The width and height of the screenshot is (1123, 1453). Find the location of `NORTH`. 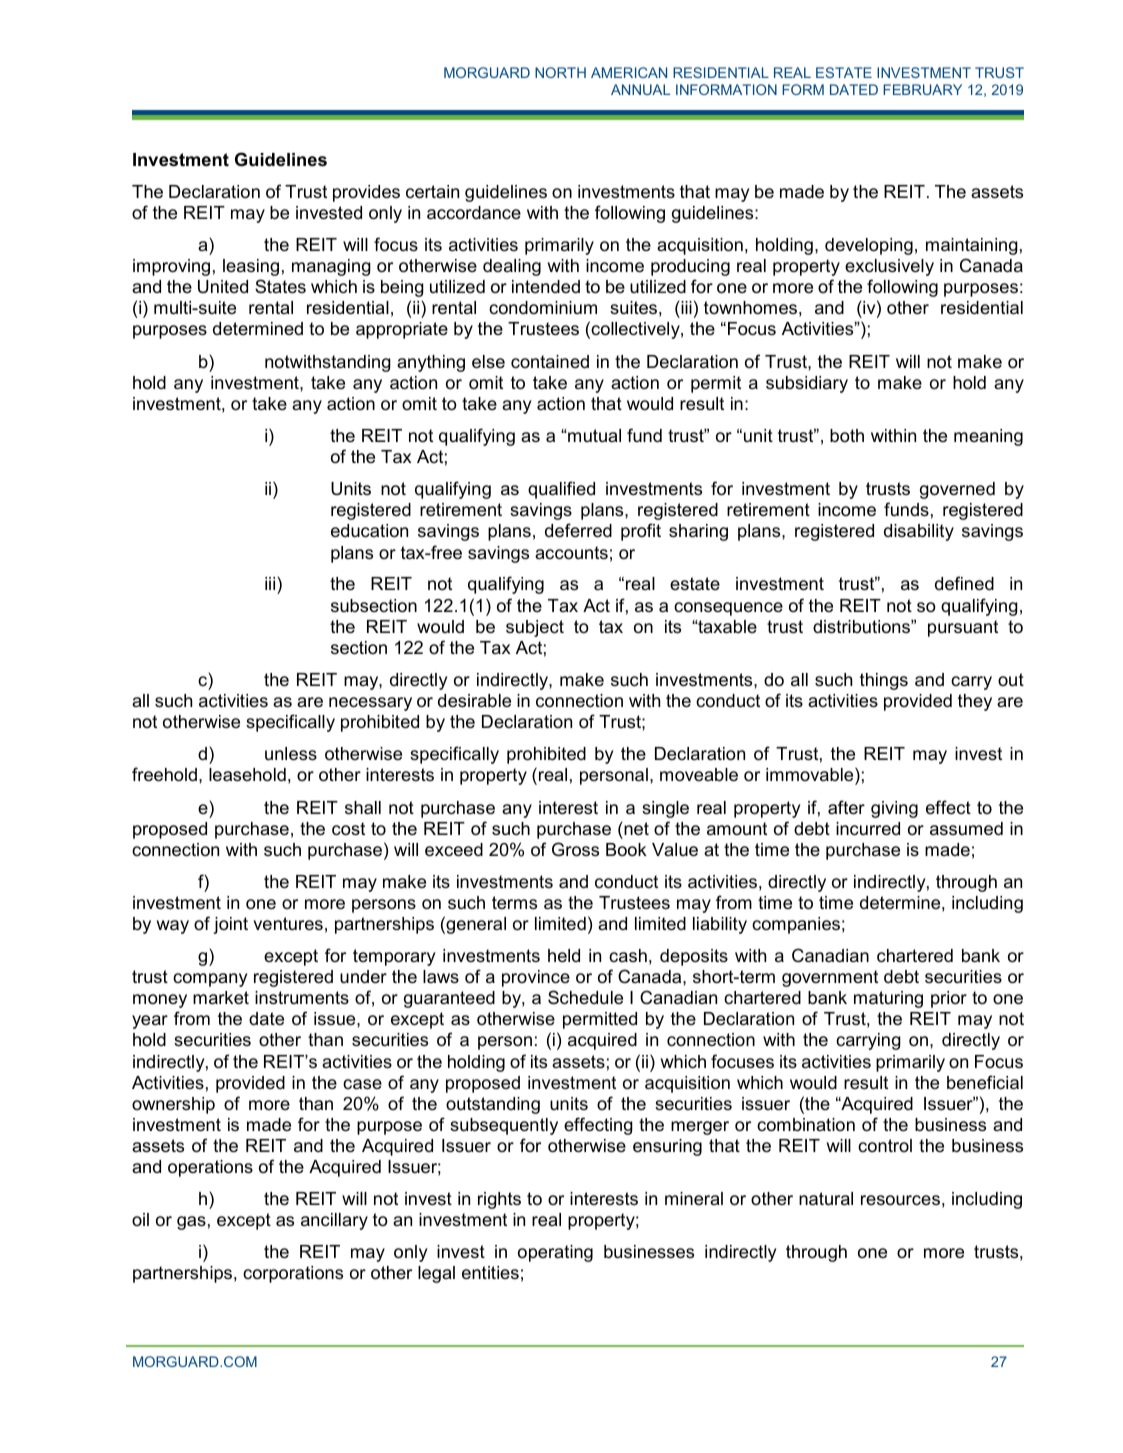

NORTH is located at coordinates (560, 72).
